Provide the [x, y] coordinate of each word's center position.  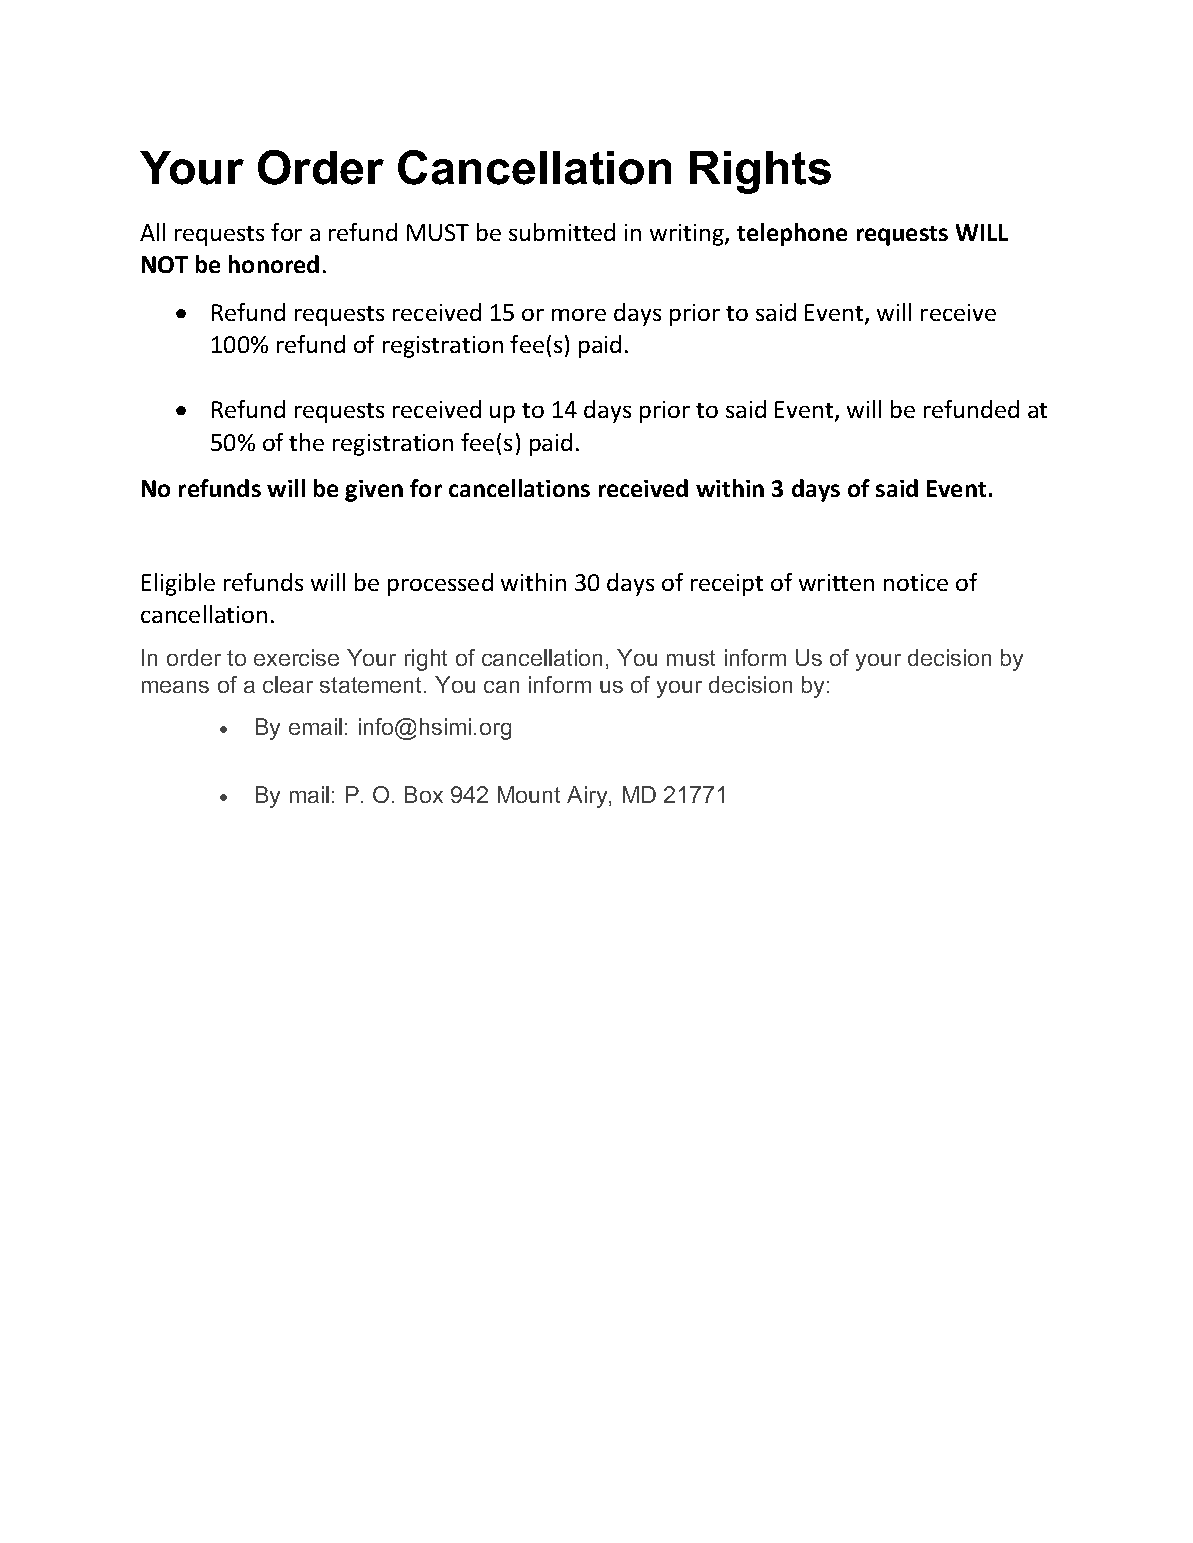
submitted [562, 232]
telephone [792, 234]
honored [274, 264]
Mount [529, 794]
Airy [588, 797]
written [836, 582]
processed [440, 584]
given [374, 491]
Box [424, 794]
